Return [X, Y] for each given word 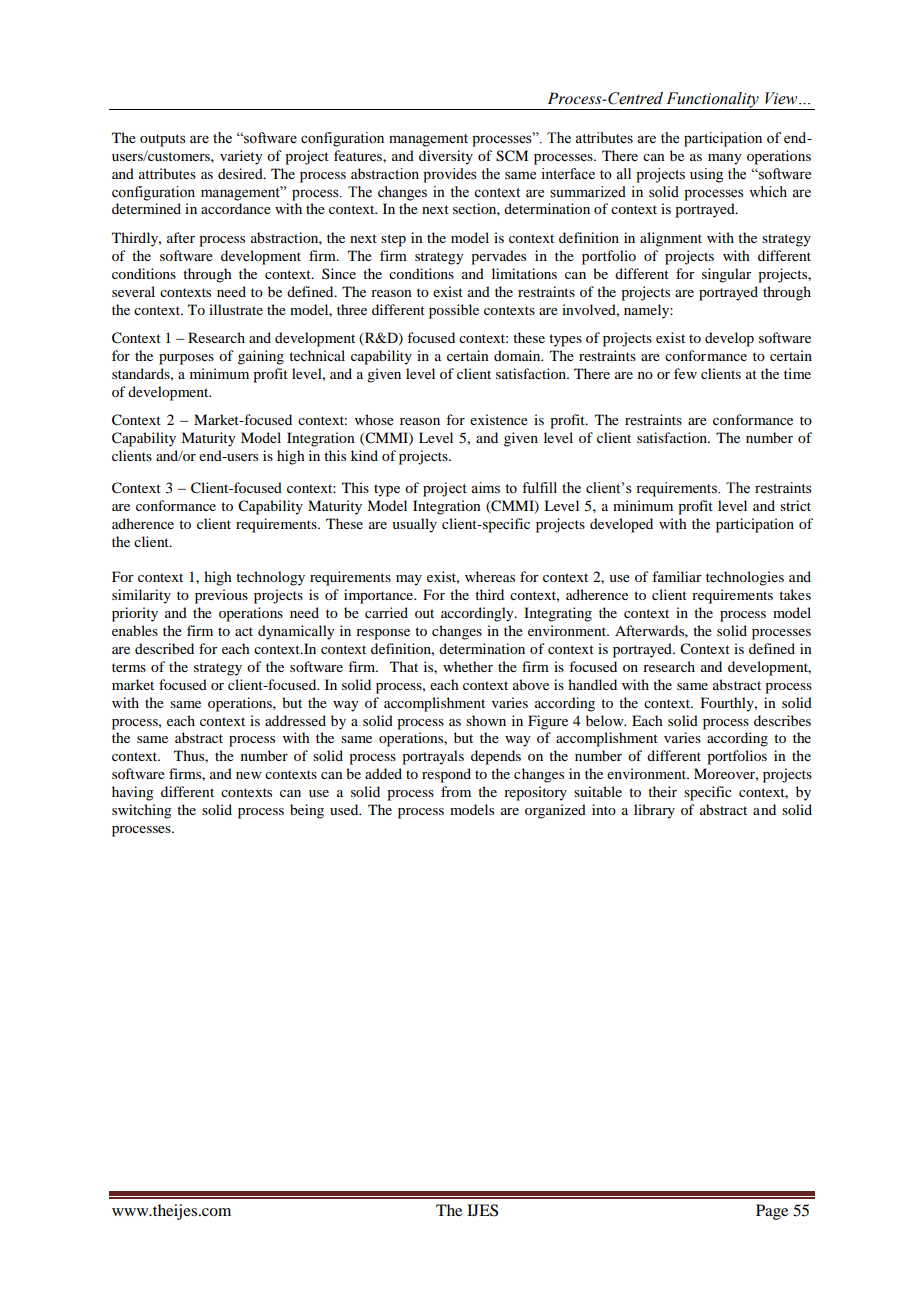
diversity [446, 157]
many [724, 159]
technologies [745, 578]
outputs [163, 140]
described [164, 648]
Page [772, 1212]
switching [142, 811]
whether [468, 666]
